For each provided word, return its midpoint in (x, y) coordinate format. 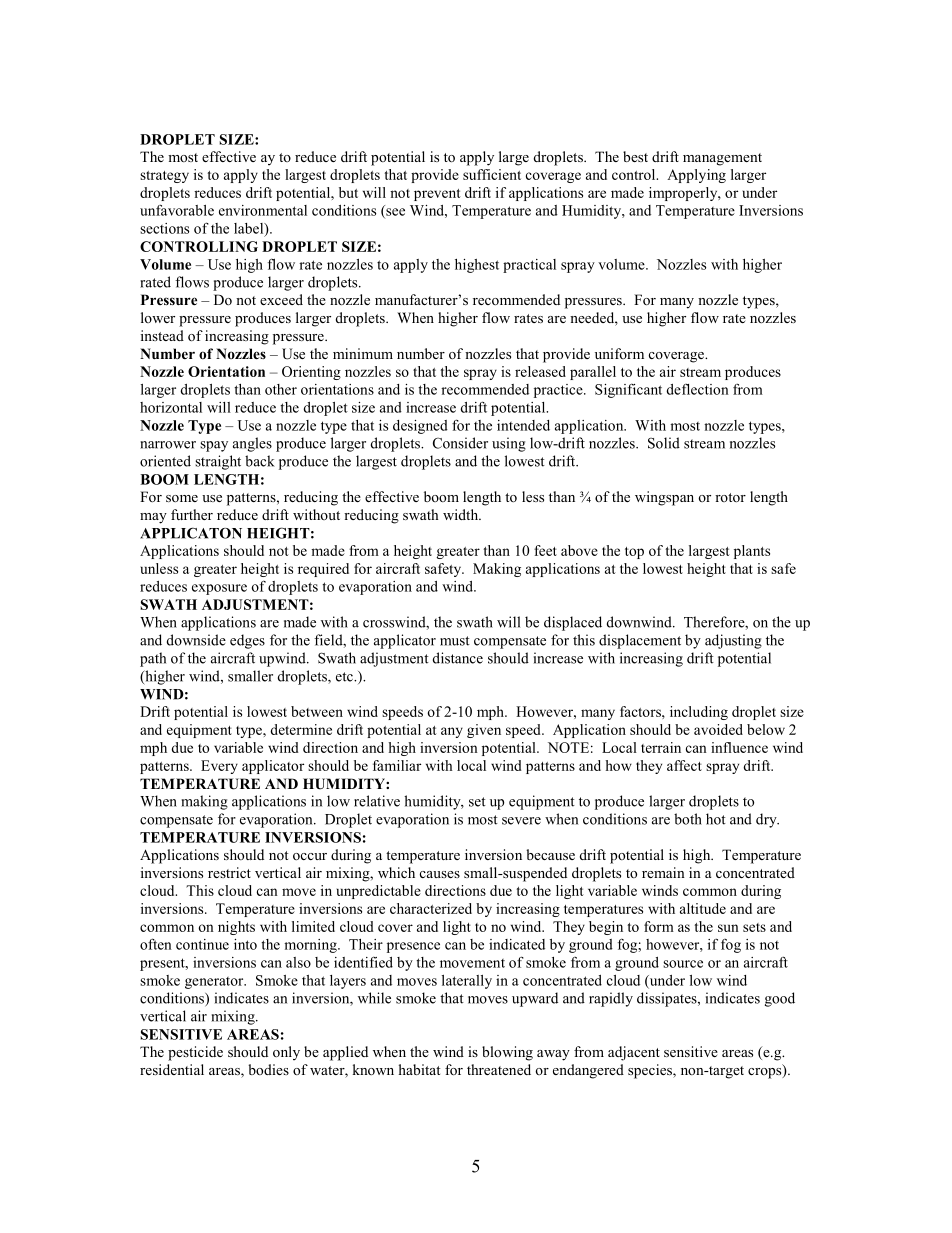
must (455, 641)
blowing (507, 1053)
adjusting (733, 641)
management (722, 159)
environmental (263, 210)
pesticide (195, 1053)
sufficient (492, 174)
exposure (219, 589)
